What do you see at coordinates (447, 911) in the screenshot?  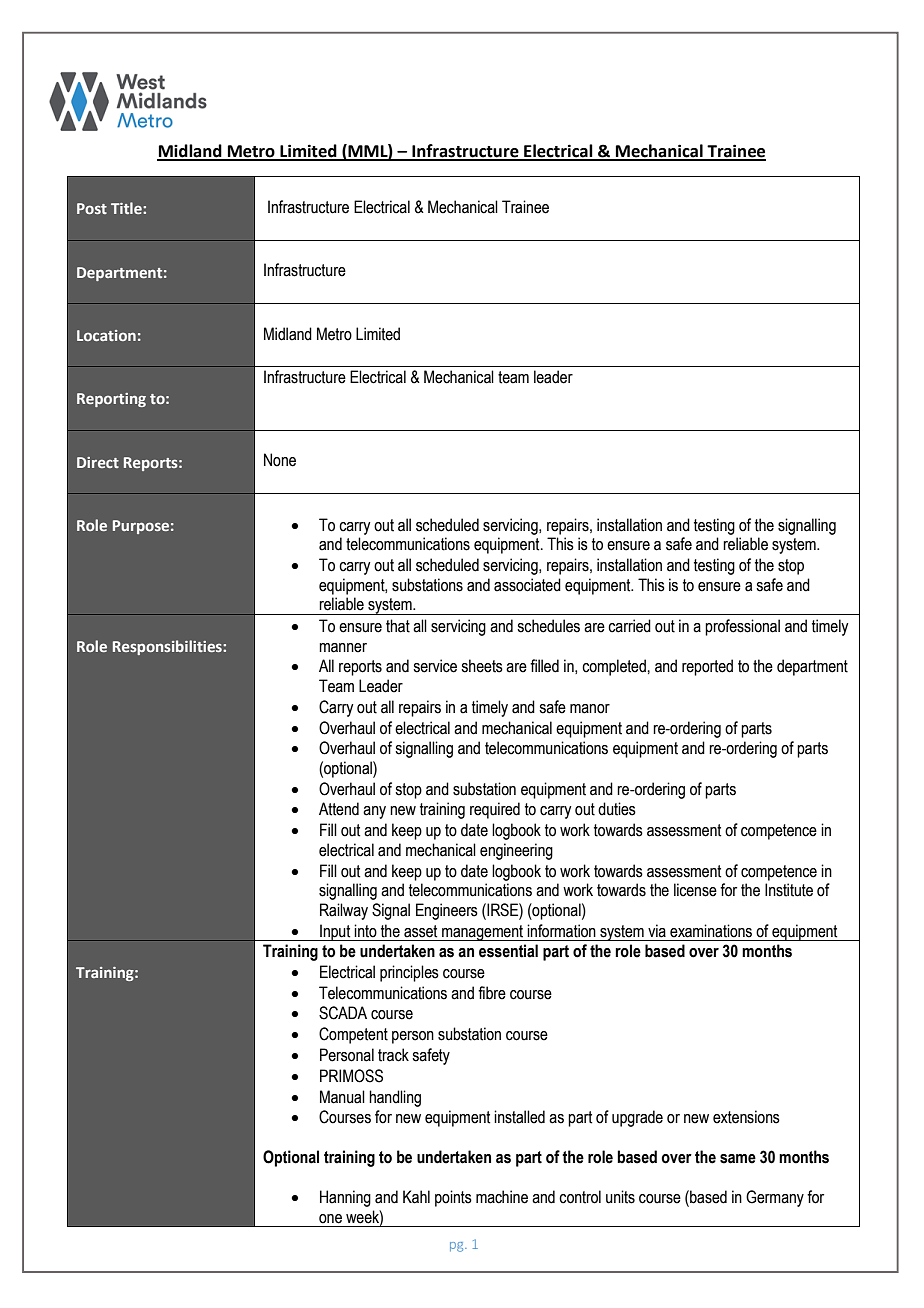 I see `Engineers` at bounding box center [447, 911].
